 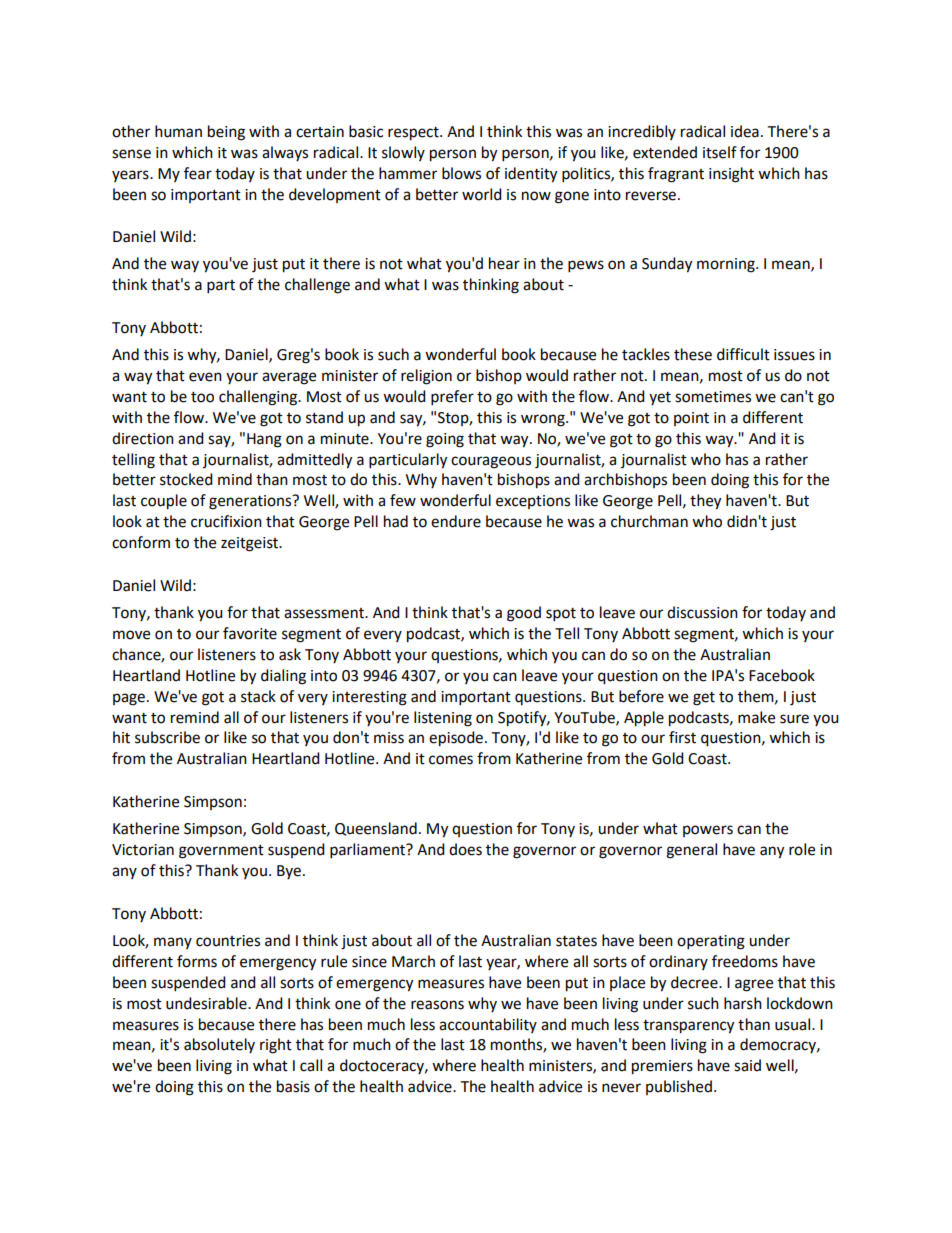 I want to click on courageous, so click(x=491, y=462).
